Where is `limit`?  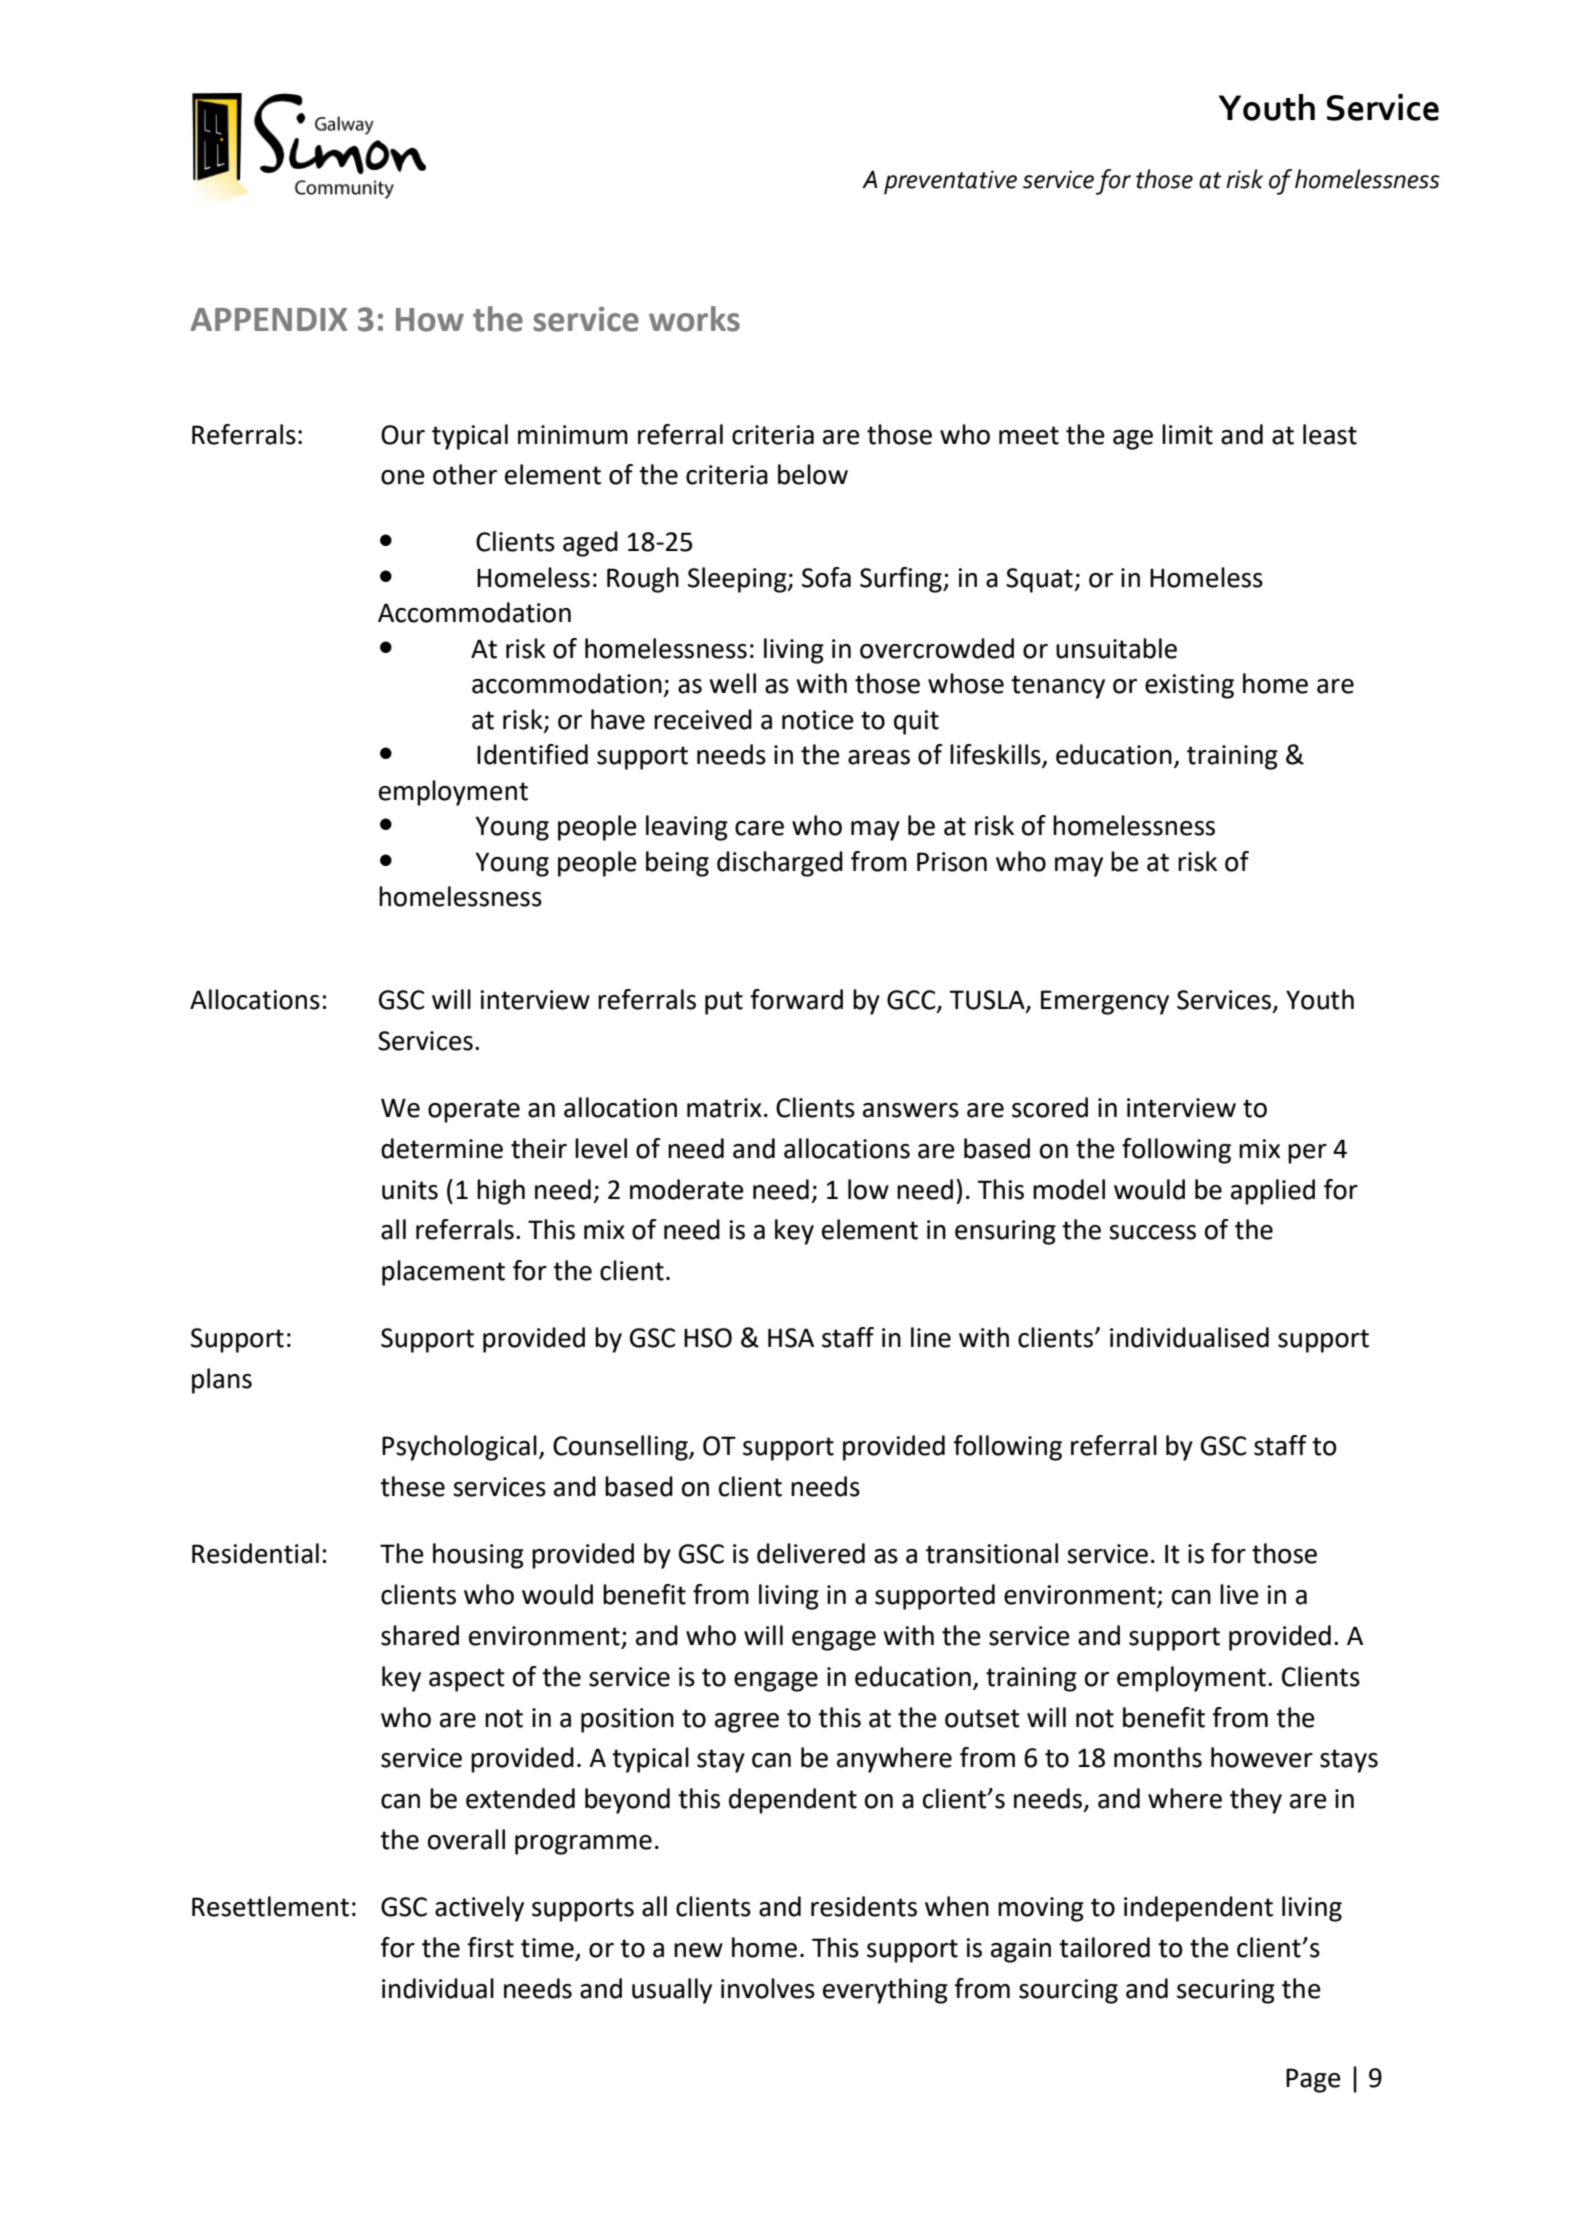 limit is located at coordinates (1187, 434).
